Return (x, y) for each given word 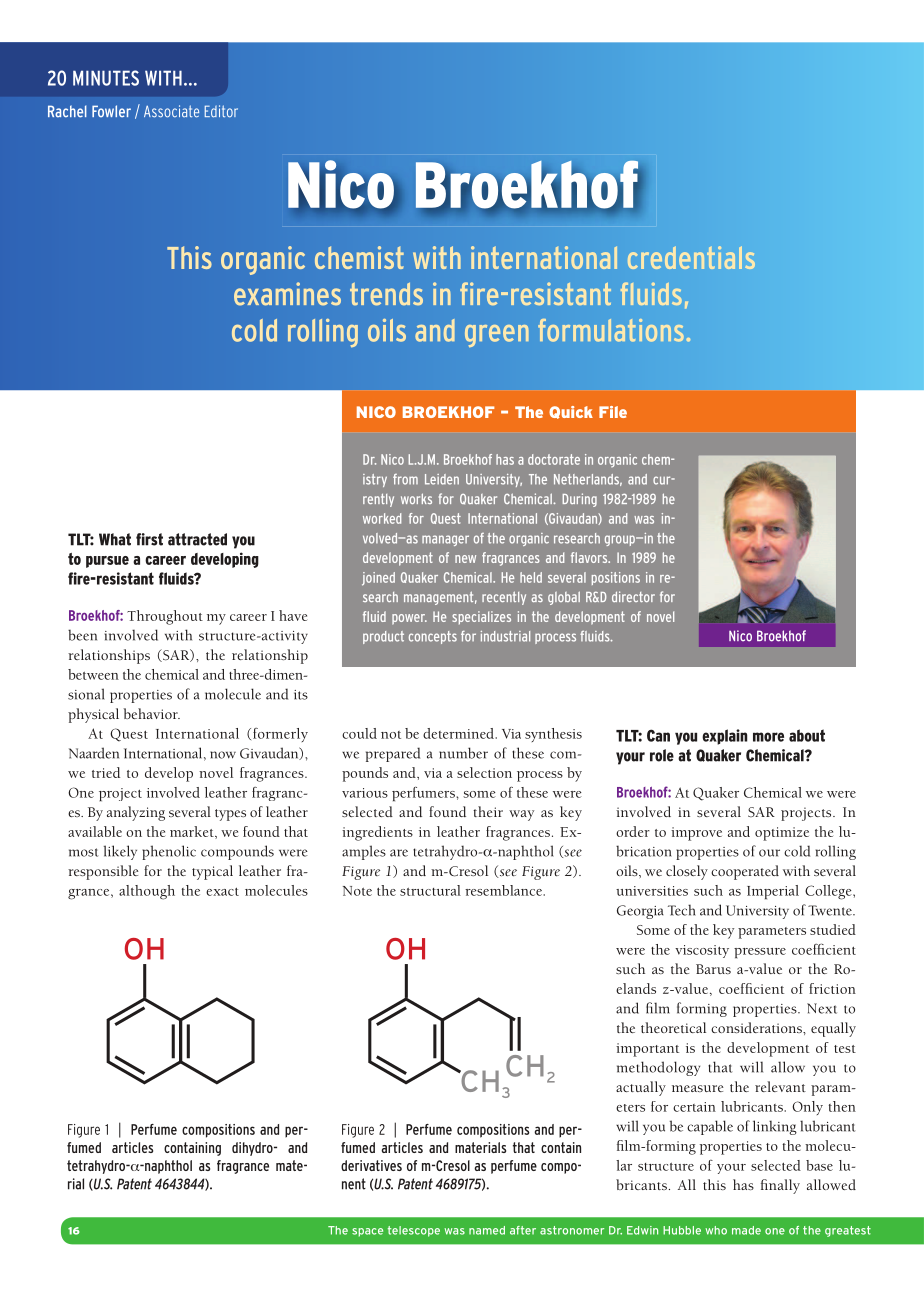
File (613, 412)
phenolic (169, 852)
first (149, 539)
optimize (782, 834)
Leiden (442, 479)
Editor (221, 111)
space (367, 1232)
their (488, 811)
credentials (691, 257)
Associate (171, 111)
